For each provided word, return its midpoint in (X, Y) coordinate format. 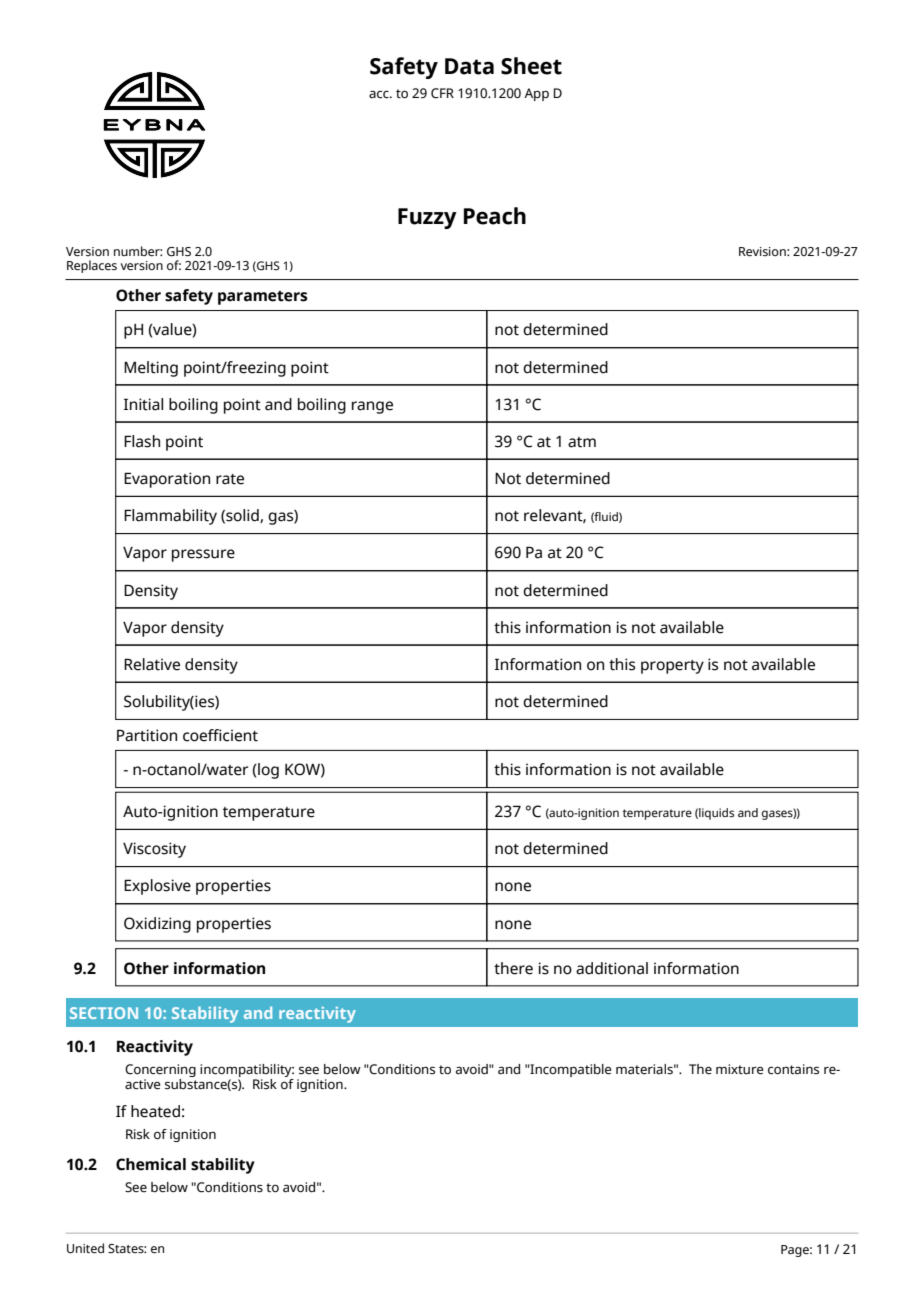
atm (582, 442)
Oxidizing (157, 925)
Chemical (151, 1164)
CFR (442, 93)
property (672, 667)
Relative (152, 664)
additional (612, 968)
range (372, 407)
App (536, 94)
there (513, 968)
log (267, 771)
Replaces (92, 266)
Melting (151, 369)
